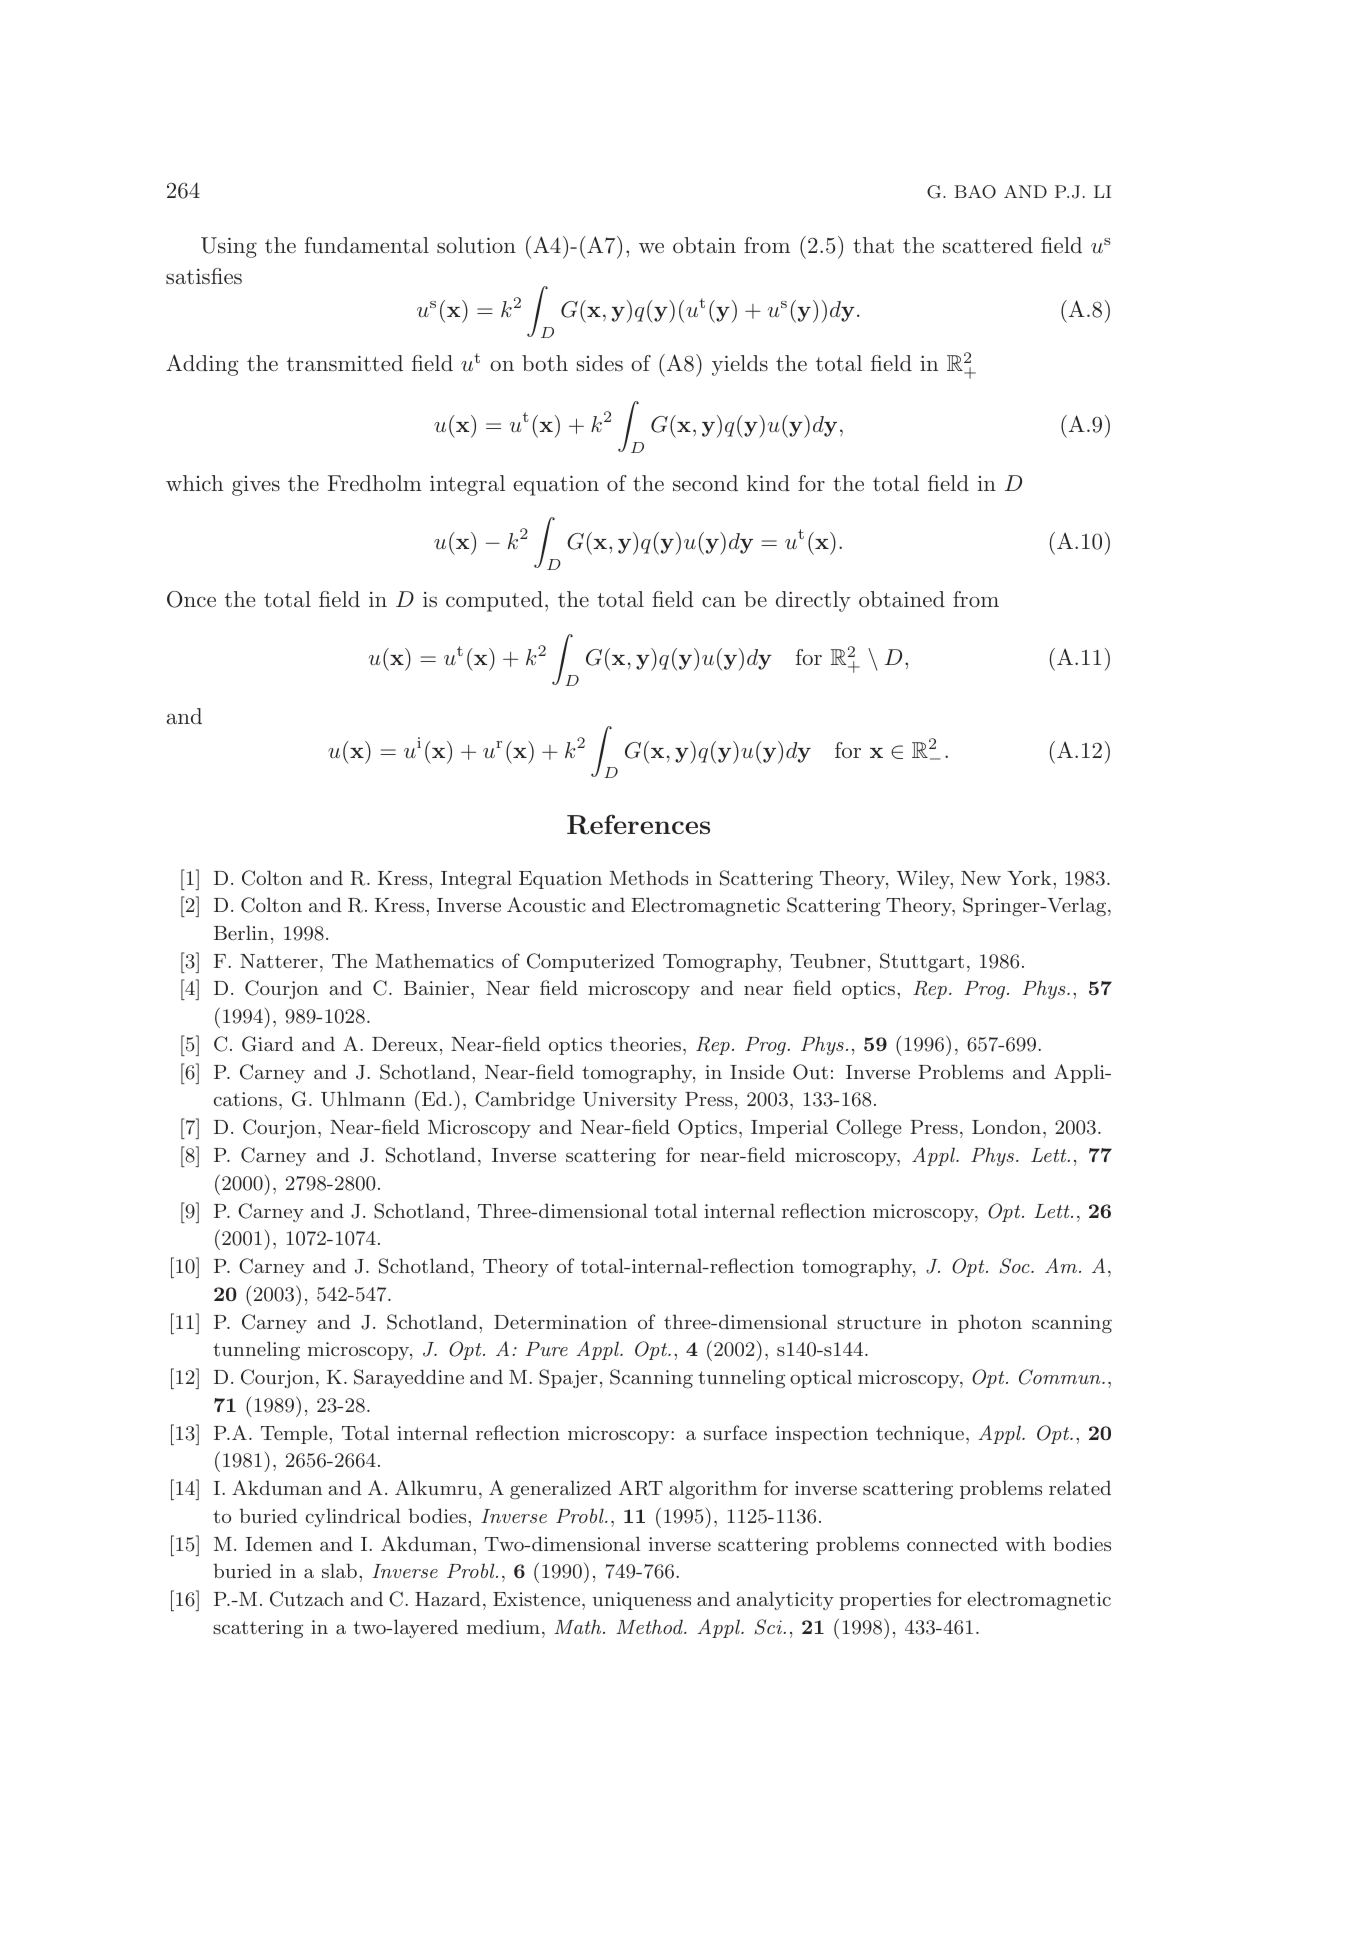 The image size is (1370, 1939). What do you see at coordinates (638, 825) in the image?
I see `References` at bounding box center [638, 825].
